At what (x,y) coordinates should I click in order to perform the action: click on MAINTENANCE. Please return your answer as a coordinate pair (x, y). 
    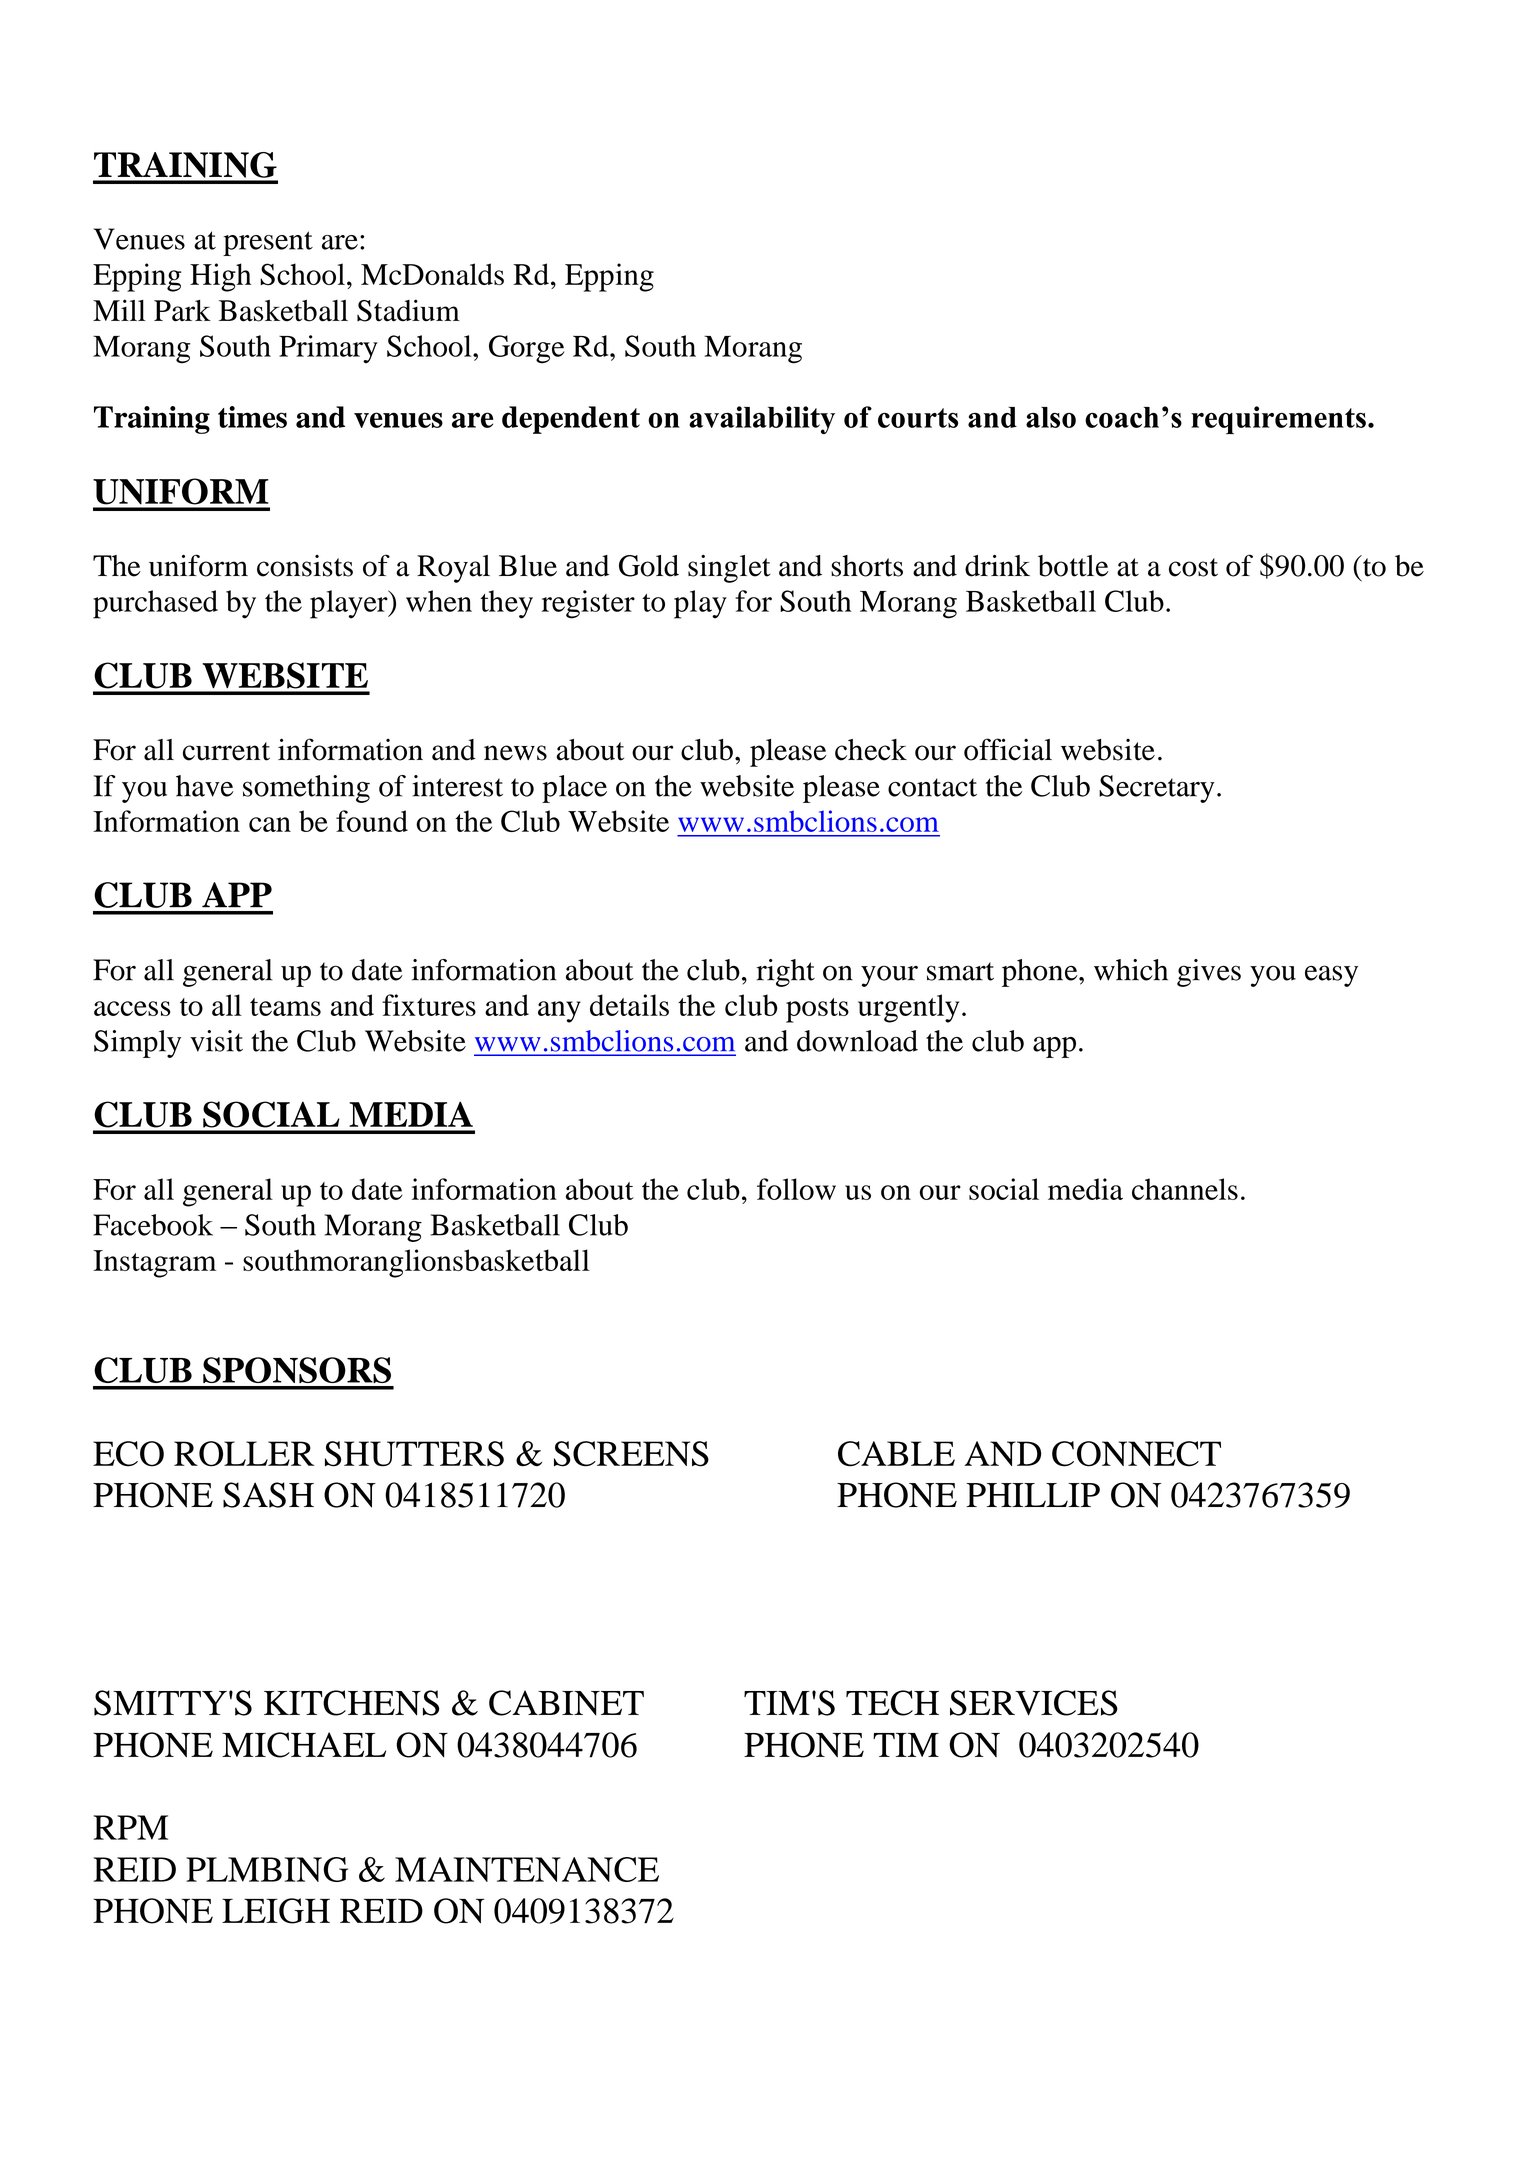
    Looking at the image, I should click on (527, 1869).
